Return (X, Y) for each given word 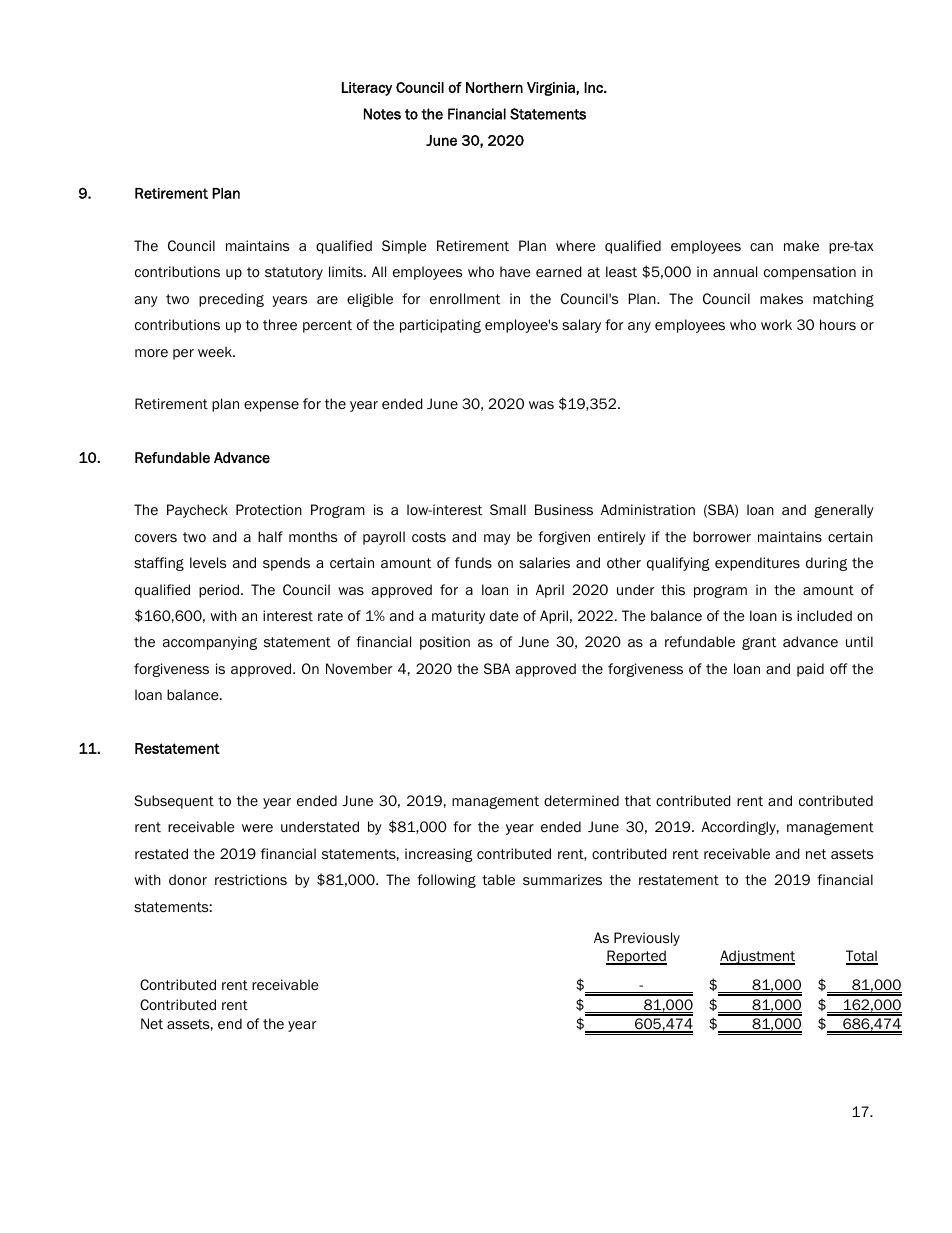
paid (810, 670)
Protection (269, 510)
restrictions (251, 880)
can (761, 247)
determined (581, 800)
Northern (494, 87)
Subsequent (174, 802)
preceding (231, 300)
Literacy (367, 89)
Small (508, 509)
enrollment (465, 298)
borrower (722, 536)
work (776, 324)
